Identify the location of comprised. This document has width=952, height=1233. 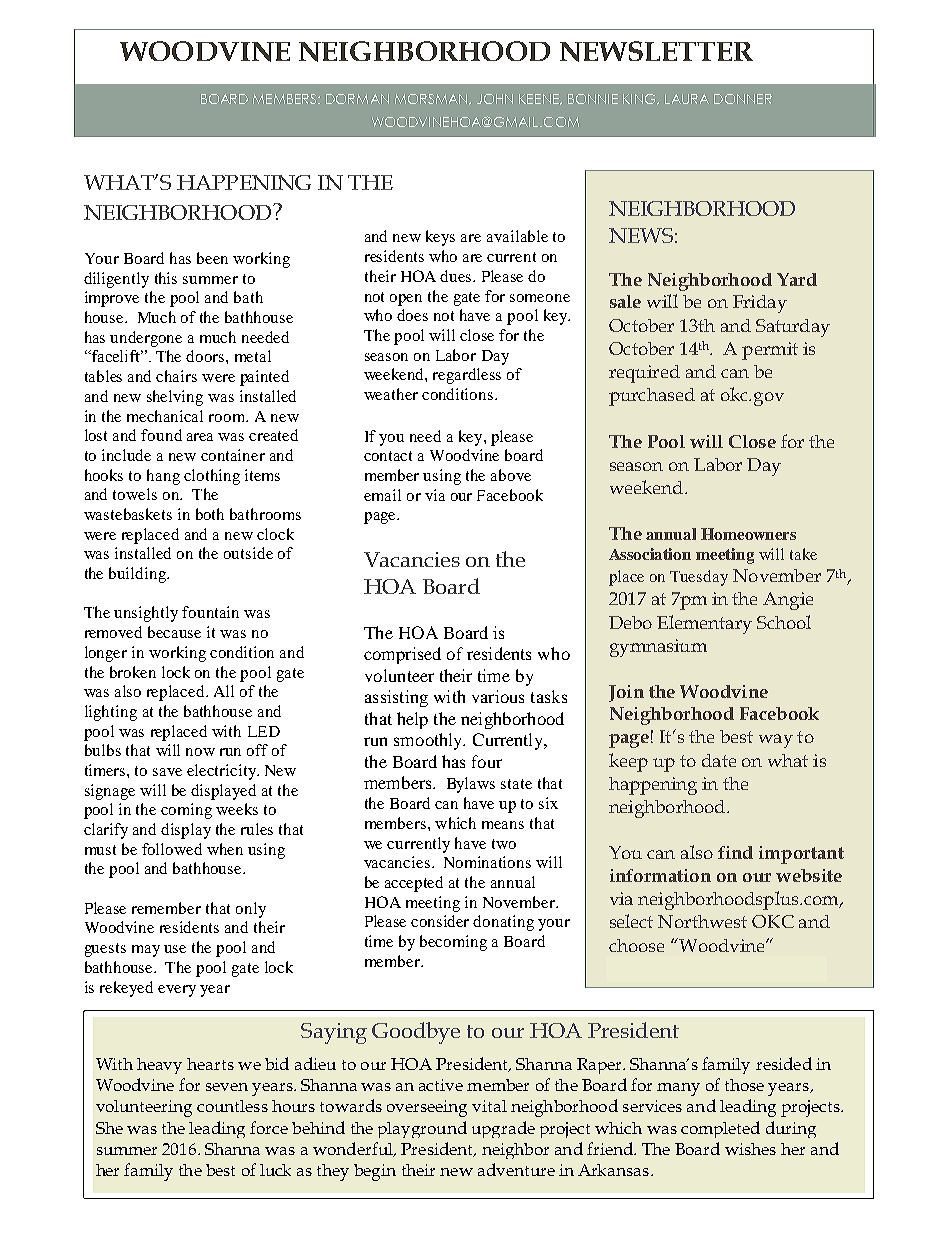
(402, 655).
